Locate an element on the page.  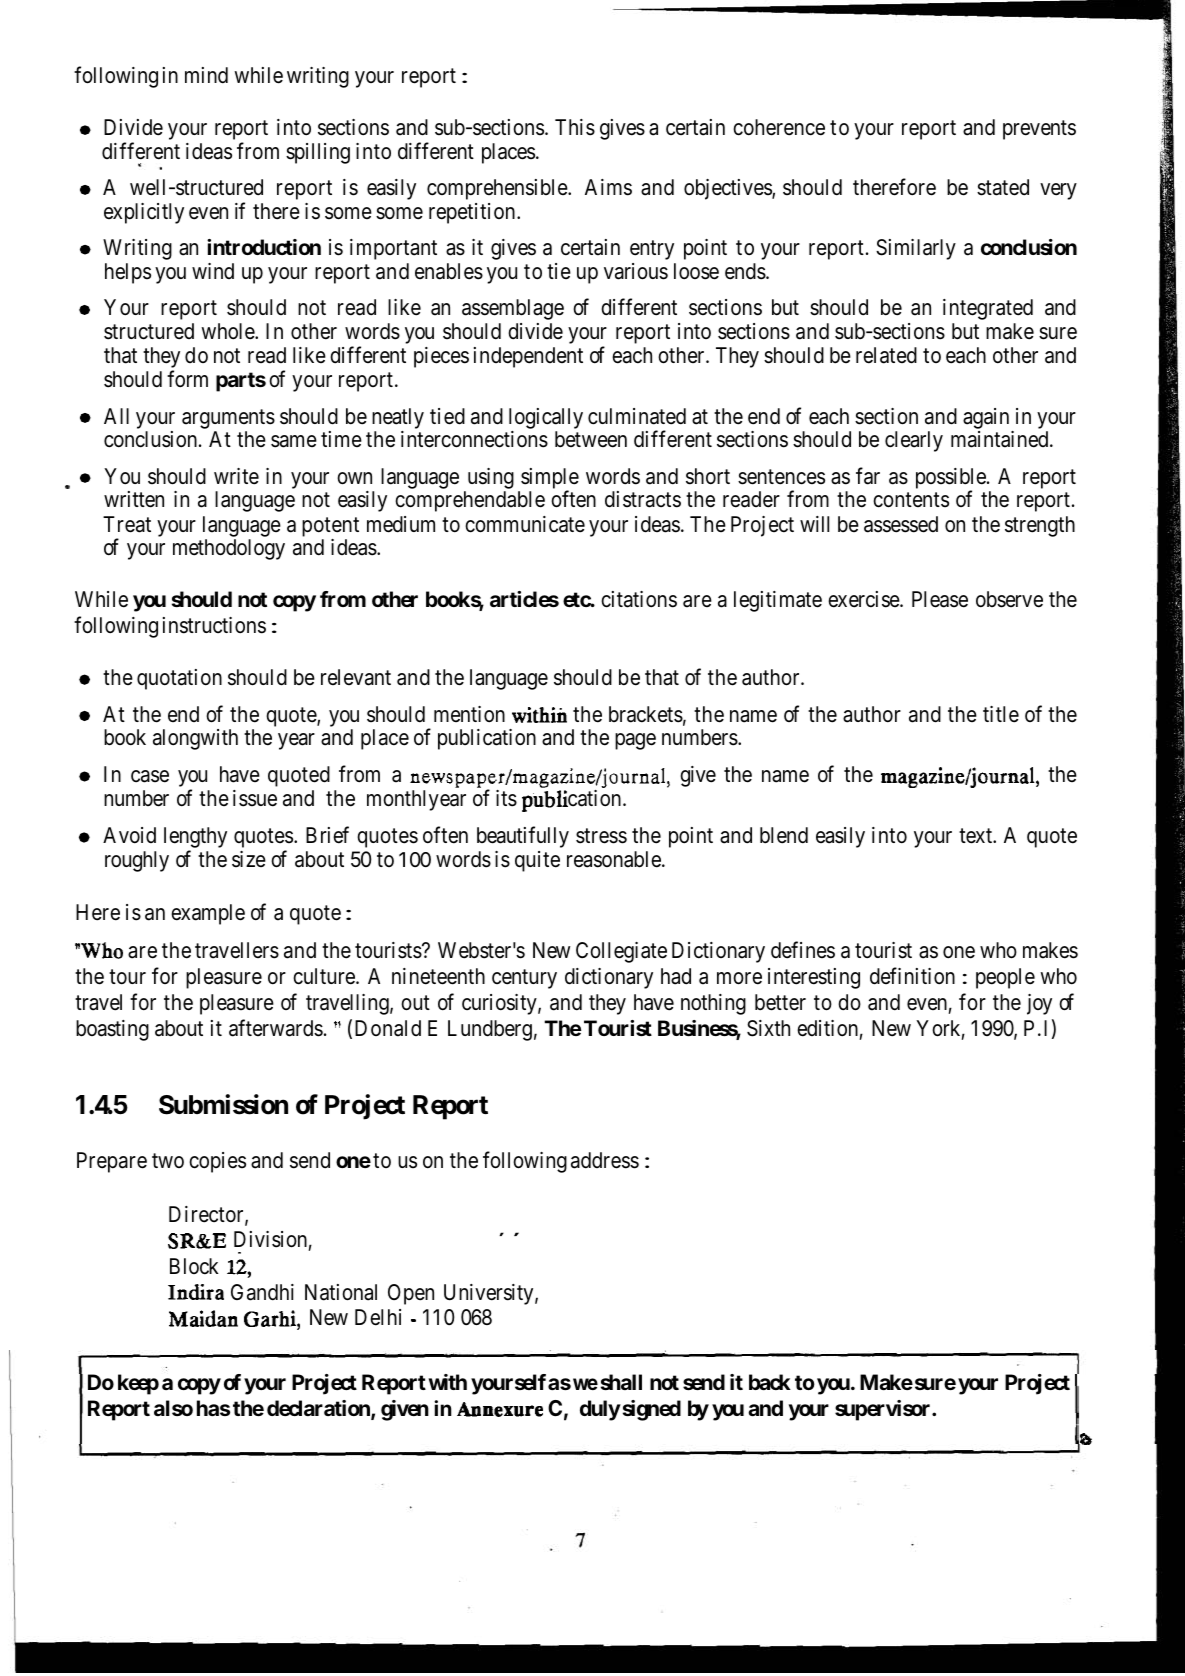
mind is located at coordinates (206, 75).
